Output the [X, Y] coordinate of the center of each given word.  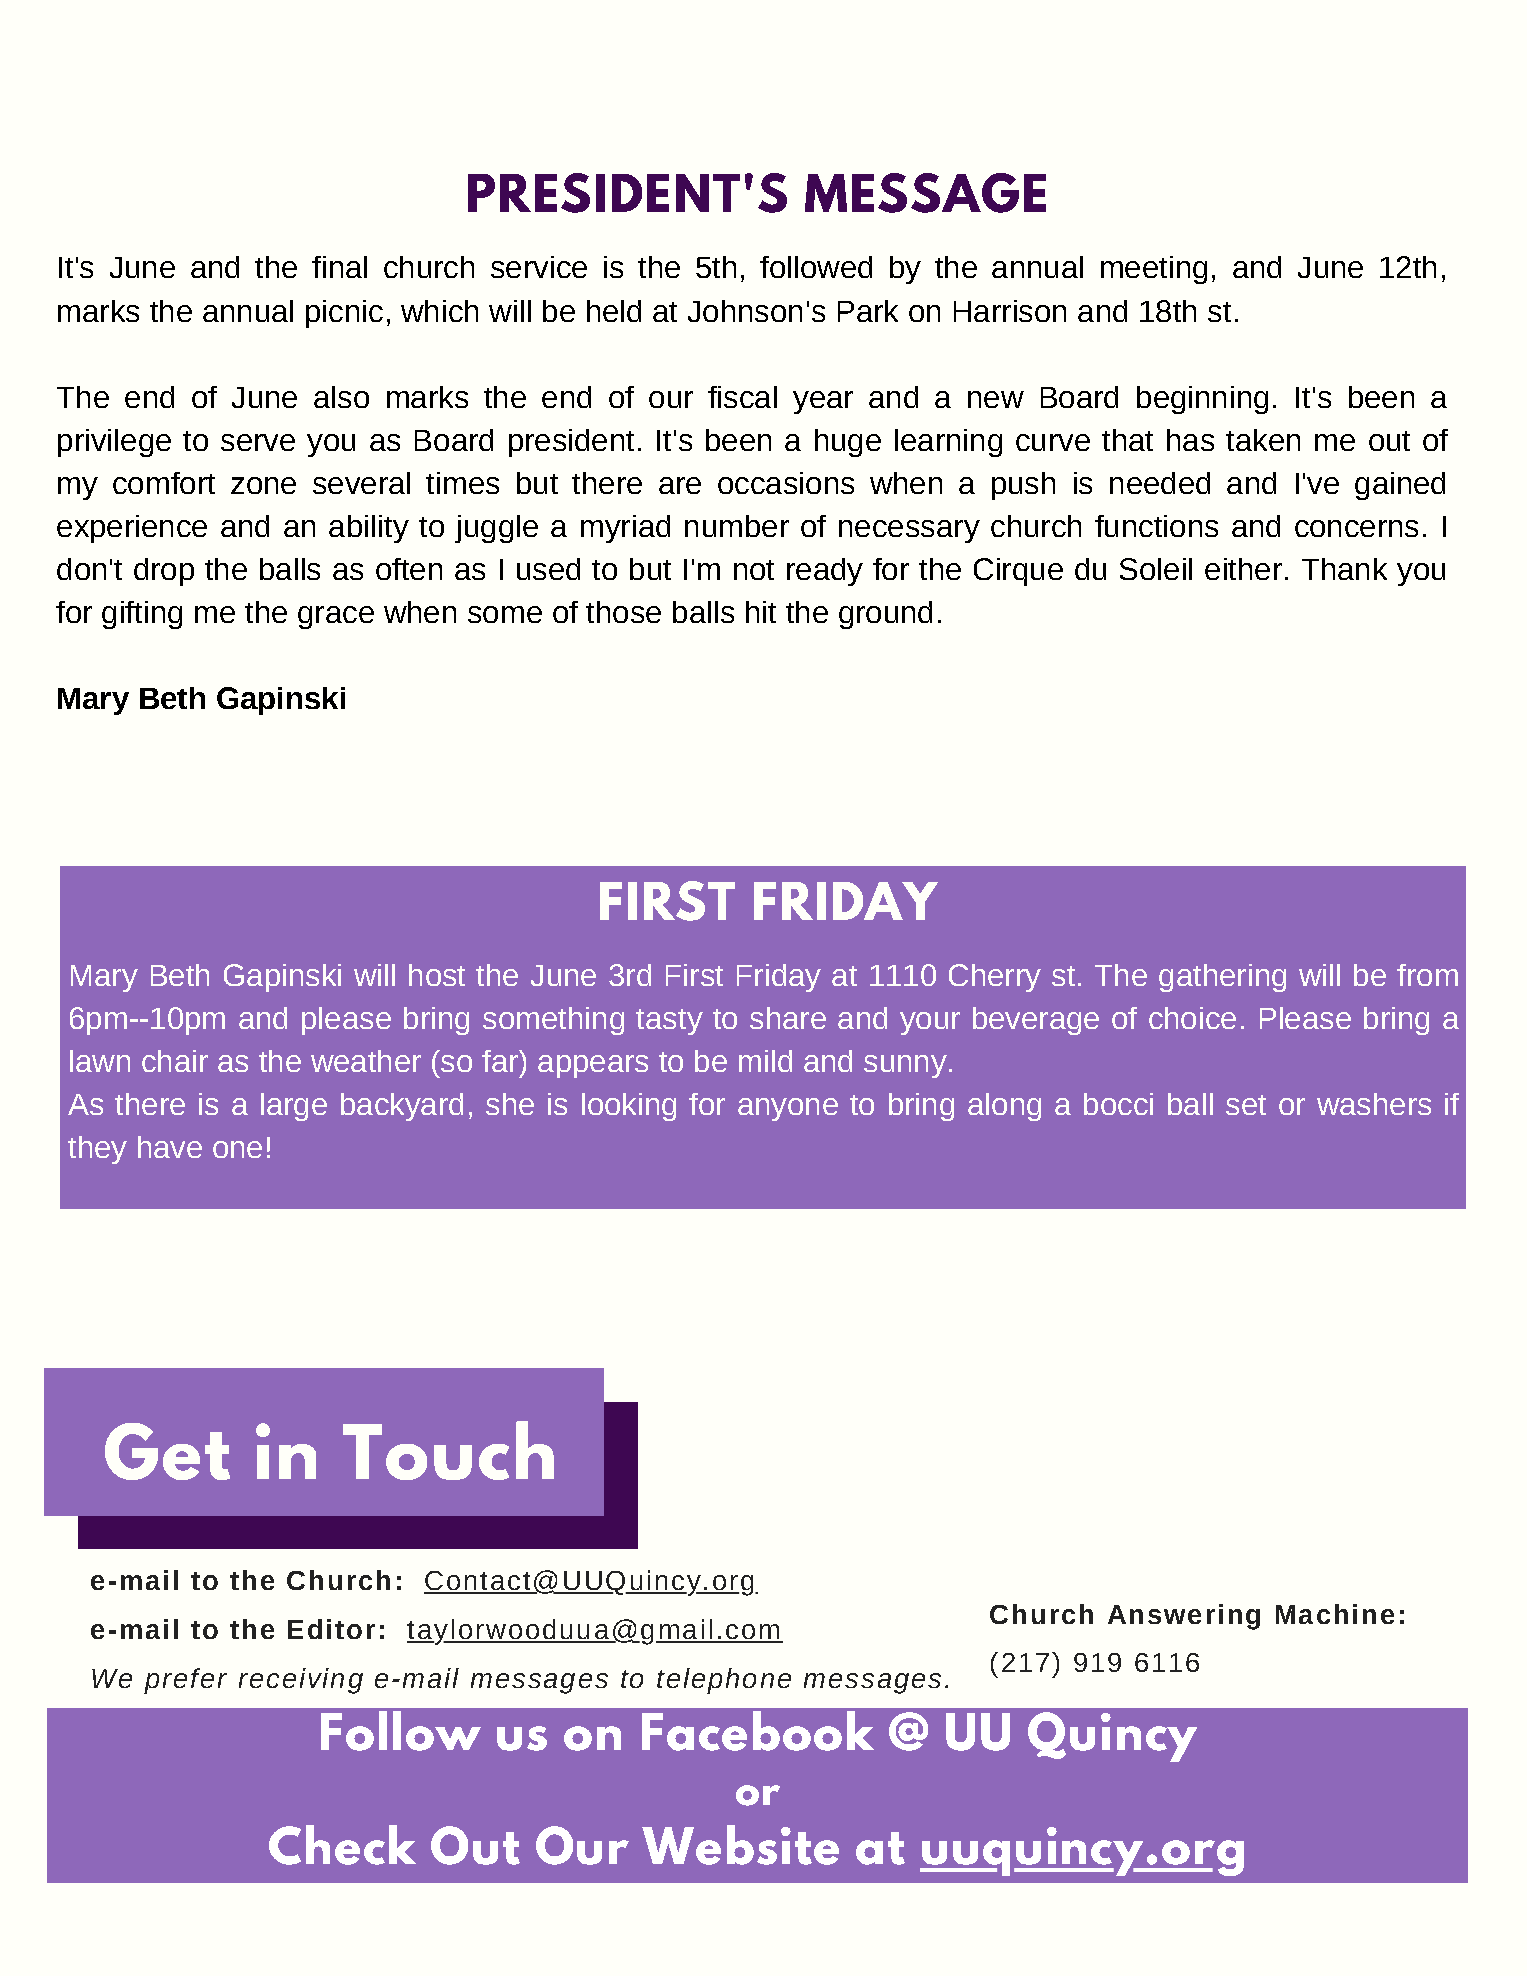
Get [167, 1451]
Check [342, 1845]
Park [868, 311]
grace [336, 617]
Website [740, 1845]
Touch [448, 1450]
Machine [1335, 1614]
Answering [1184, 1617]
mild [765, 1061]
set [1246, 1105]
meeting [1154, 270]
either [1243, 569]
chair [175, 1061]
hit [761, 612]
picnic [344, 314]
